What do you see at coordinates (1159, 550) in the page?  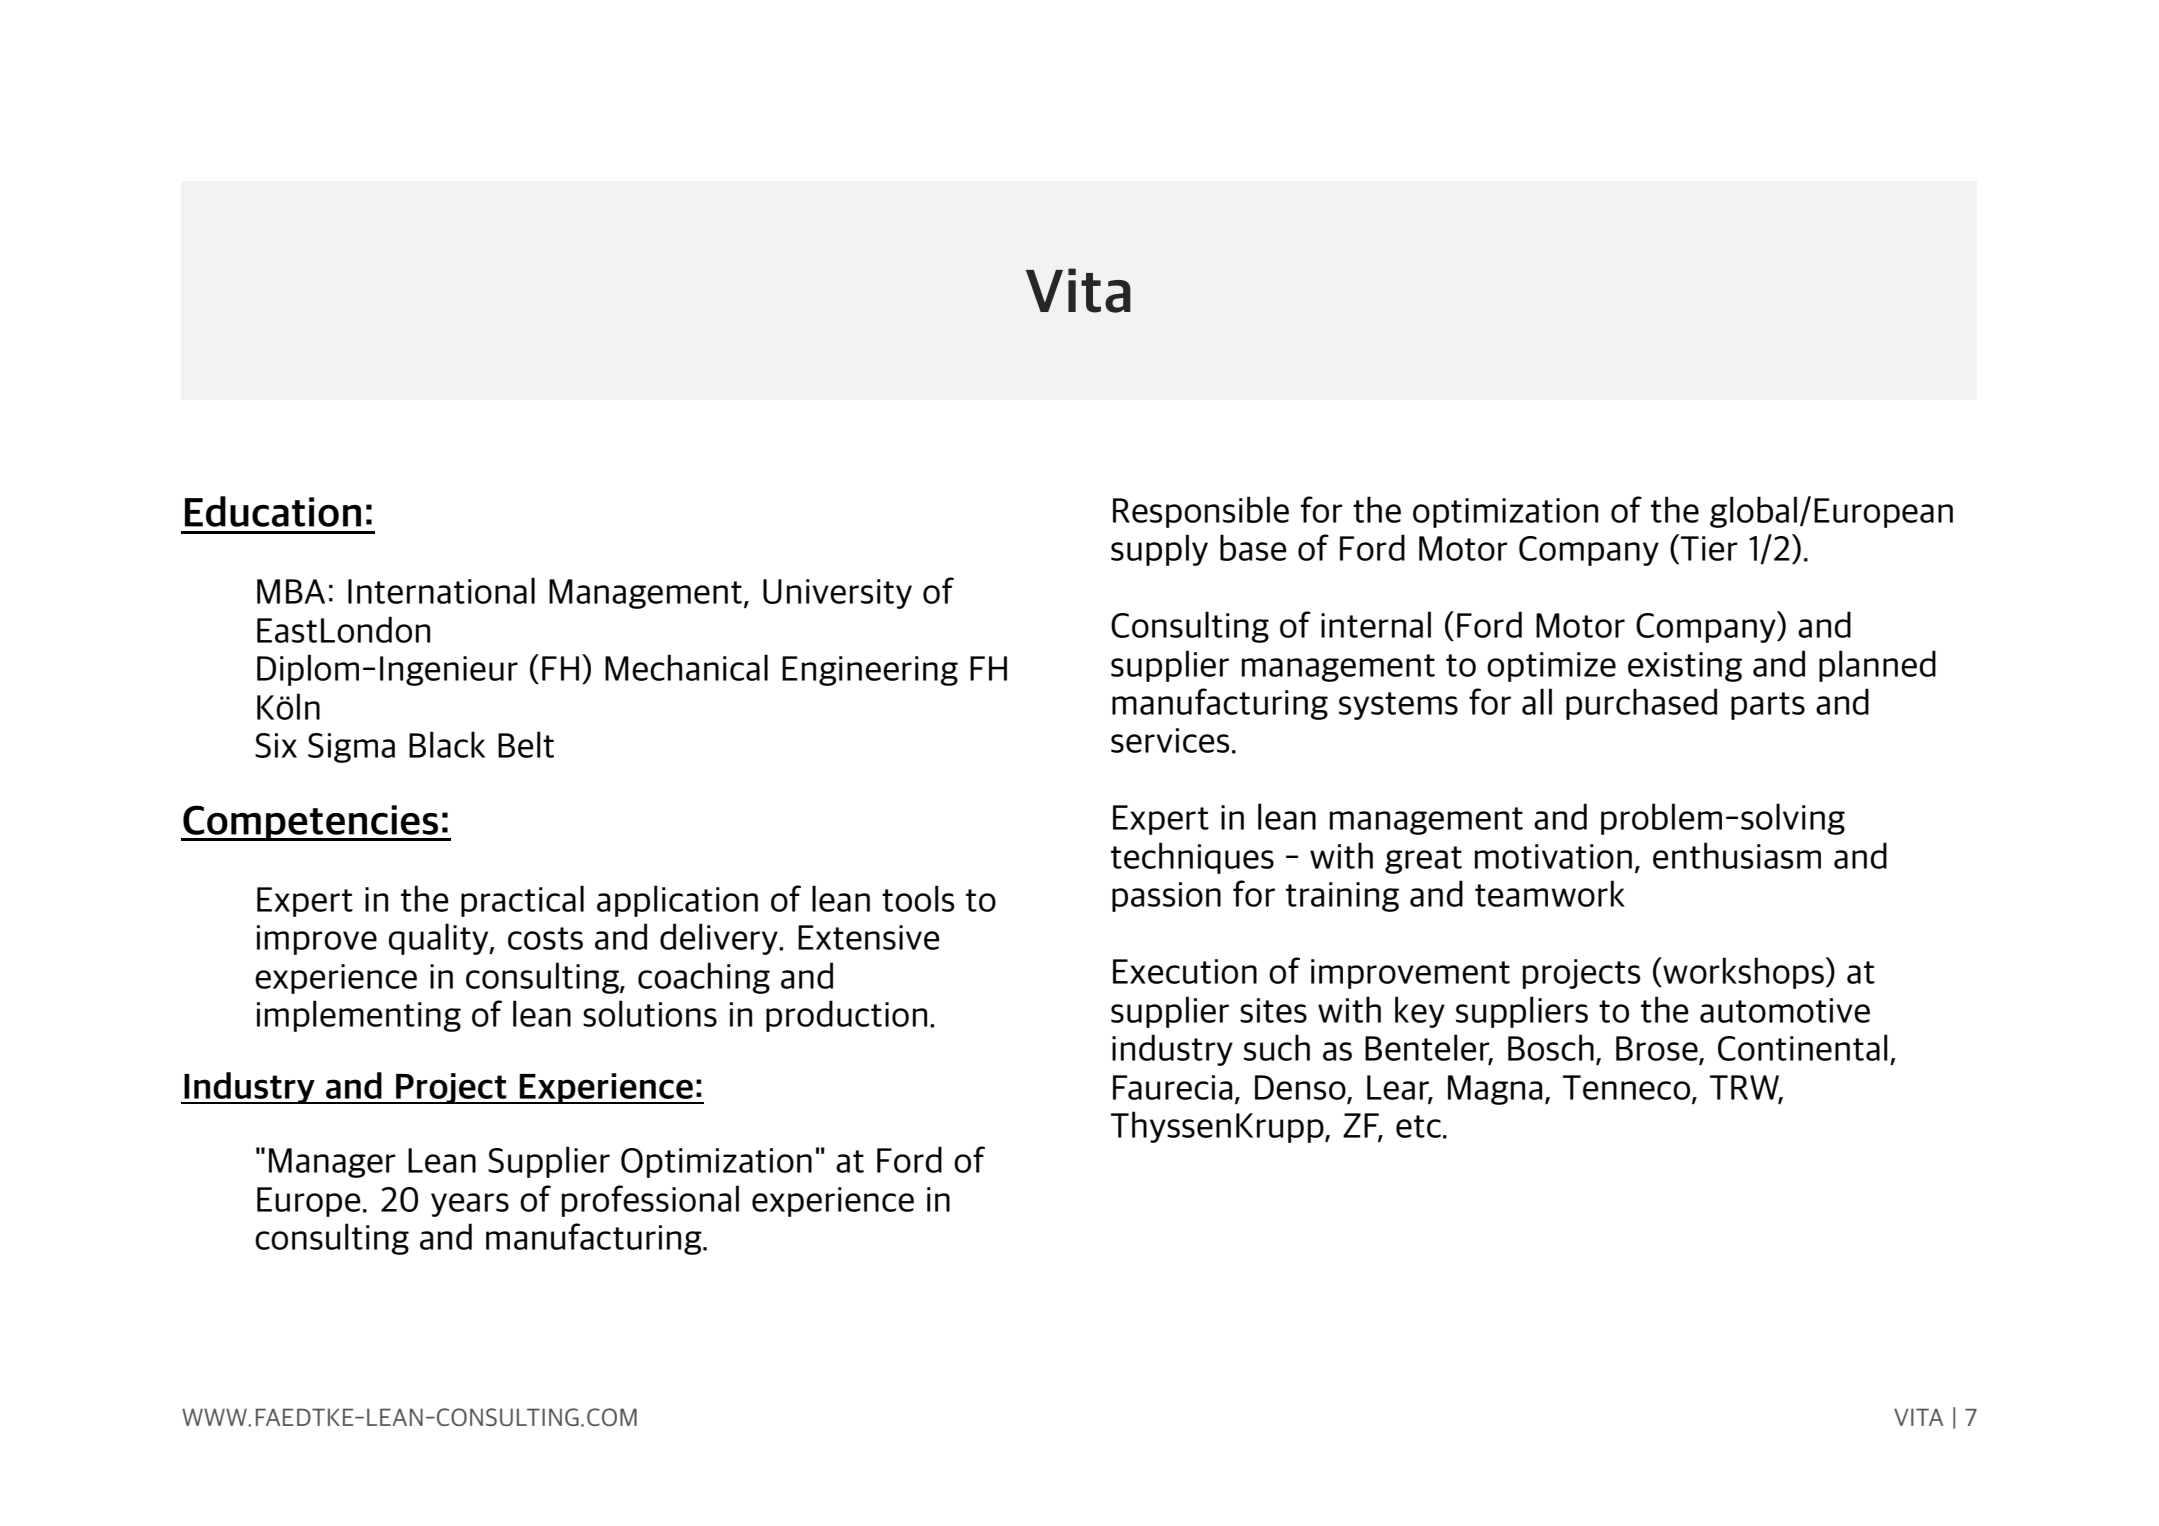 I see `supply` at bounding box center [1159, 550].
